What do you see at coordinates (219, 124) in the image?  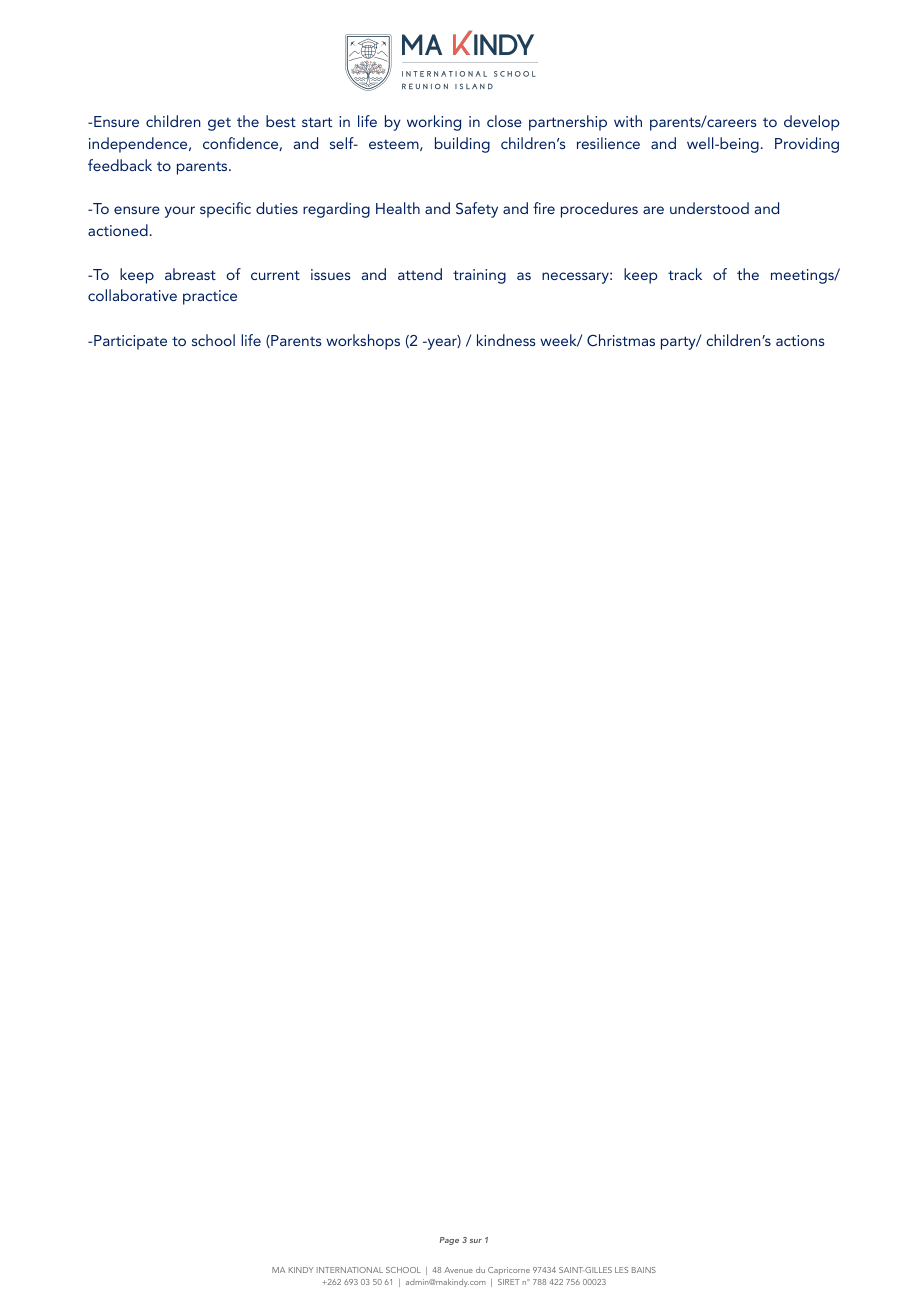 I see `get` at bounding box center [219, 124].
